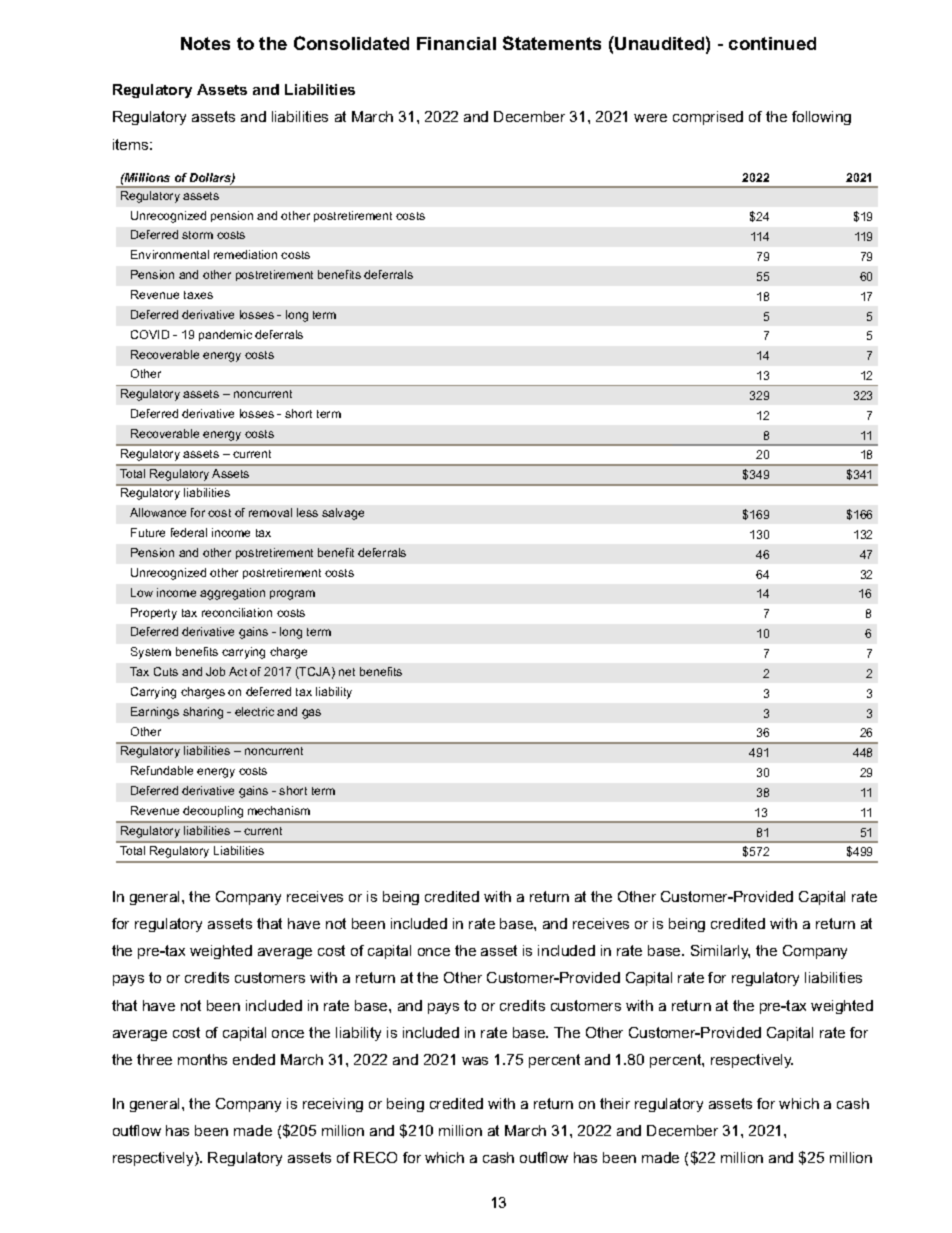  What do you see at coordinates (772, 43) in the screenshot?
I see `continued` at bounding box center [772, 43].
